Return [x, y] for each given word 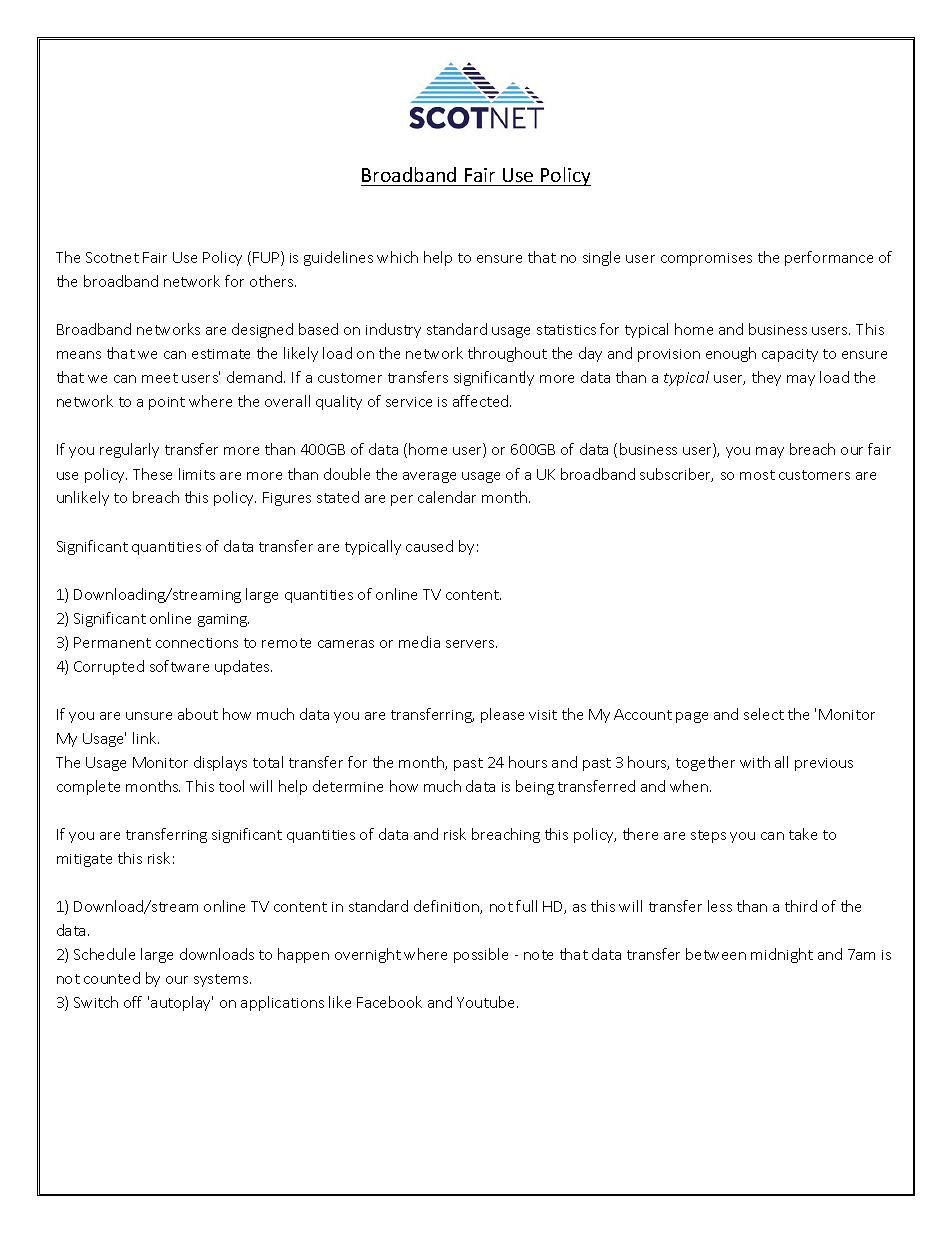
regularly [129, 450]
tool [231, 786]
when [689, 786]
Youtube [487, 1002]
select [764, 714]
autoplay [182, 1003]
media [419, 642]
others [273, 281]
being [535, 787]
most [757, 475]
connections [197, 643]
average [429, 477]
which [397, 257]
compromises [706, 259]
